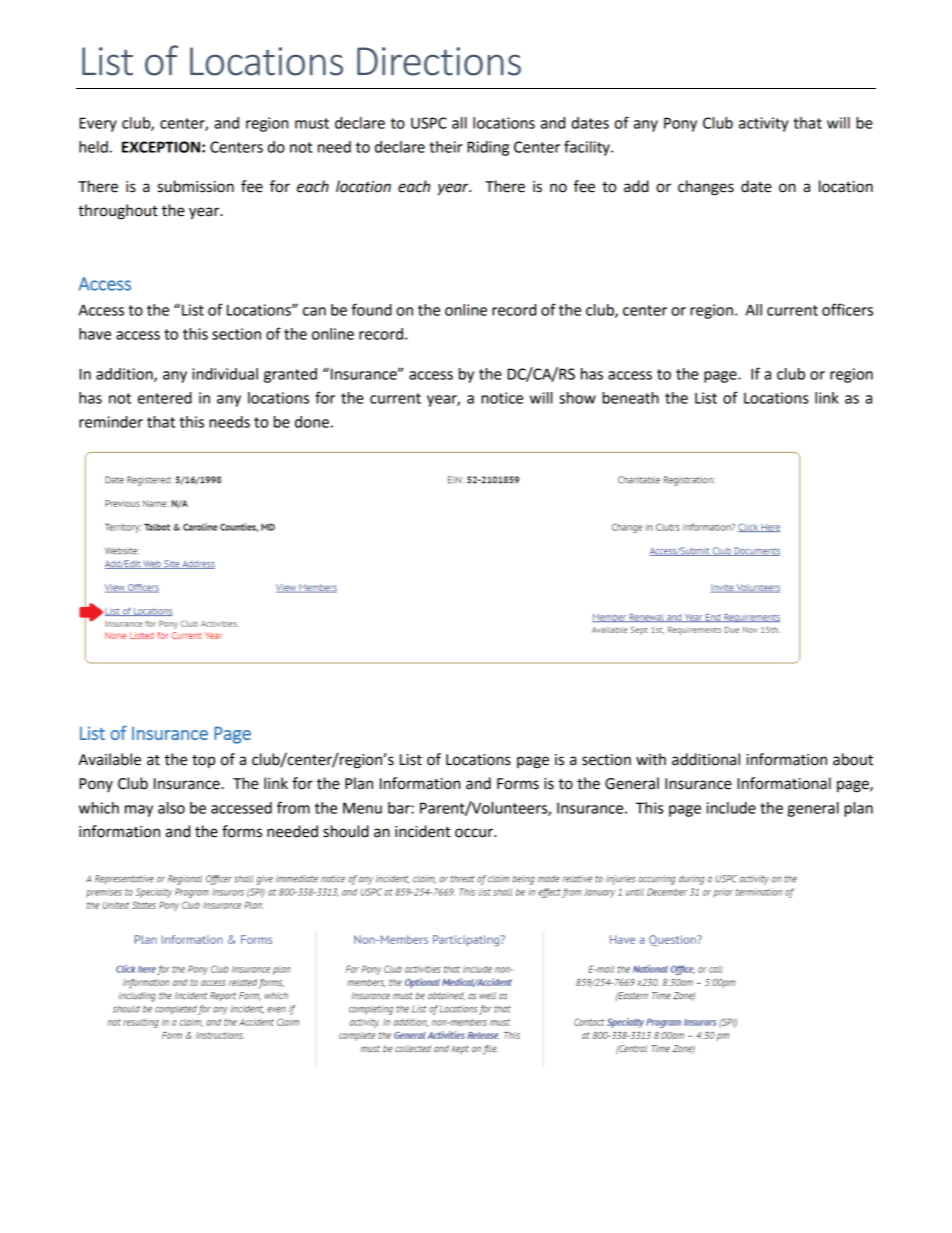 Image resolution: width=952 pixels, height=1233 pixels. Describe the element at coordinates (731, 808) in the screenshot. I see `include` at that location.
